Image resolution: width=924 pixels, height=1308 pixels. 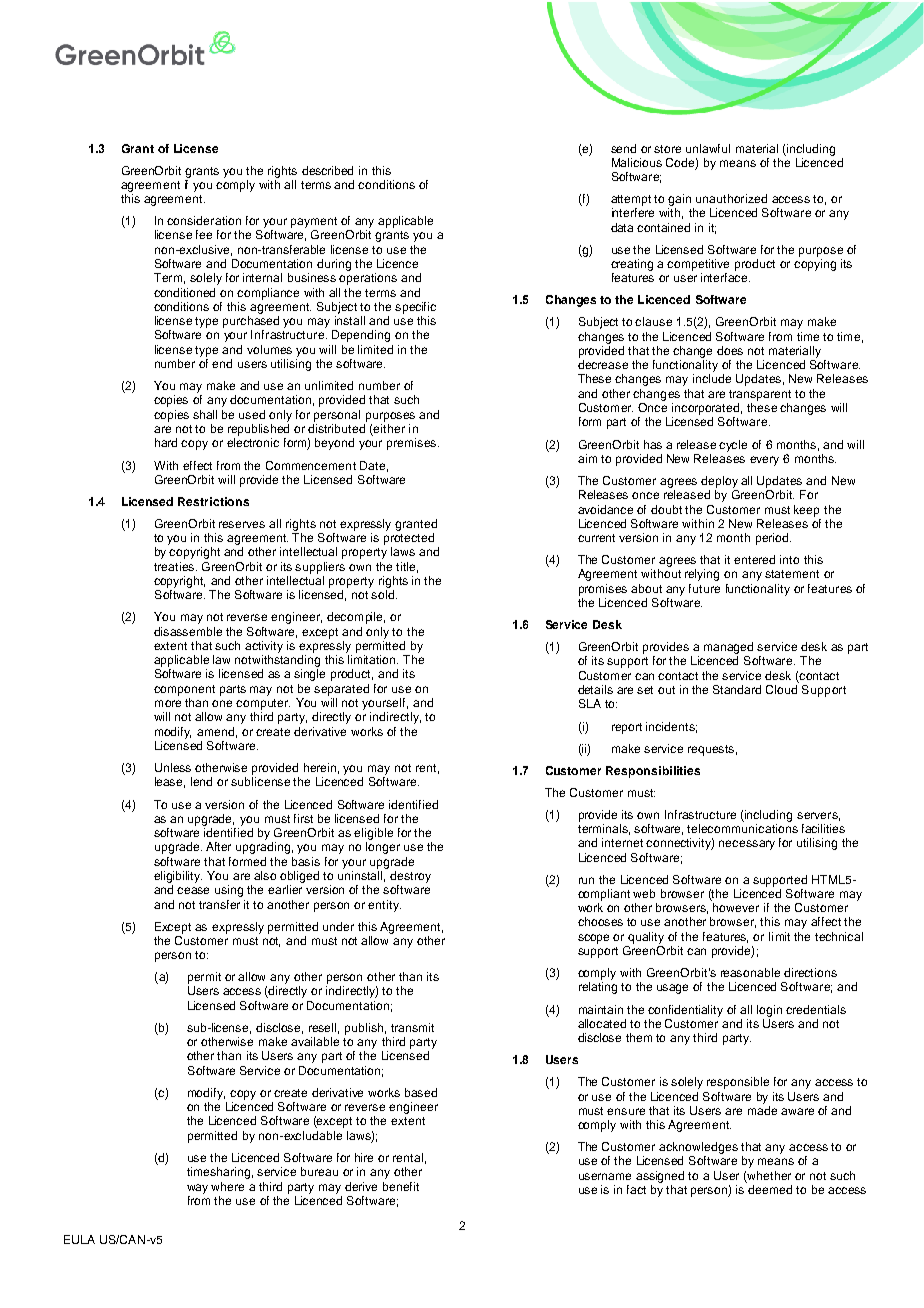 I want to click on period, so click(x=773, y=539).
